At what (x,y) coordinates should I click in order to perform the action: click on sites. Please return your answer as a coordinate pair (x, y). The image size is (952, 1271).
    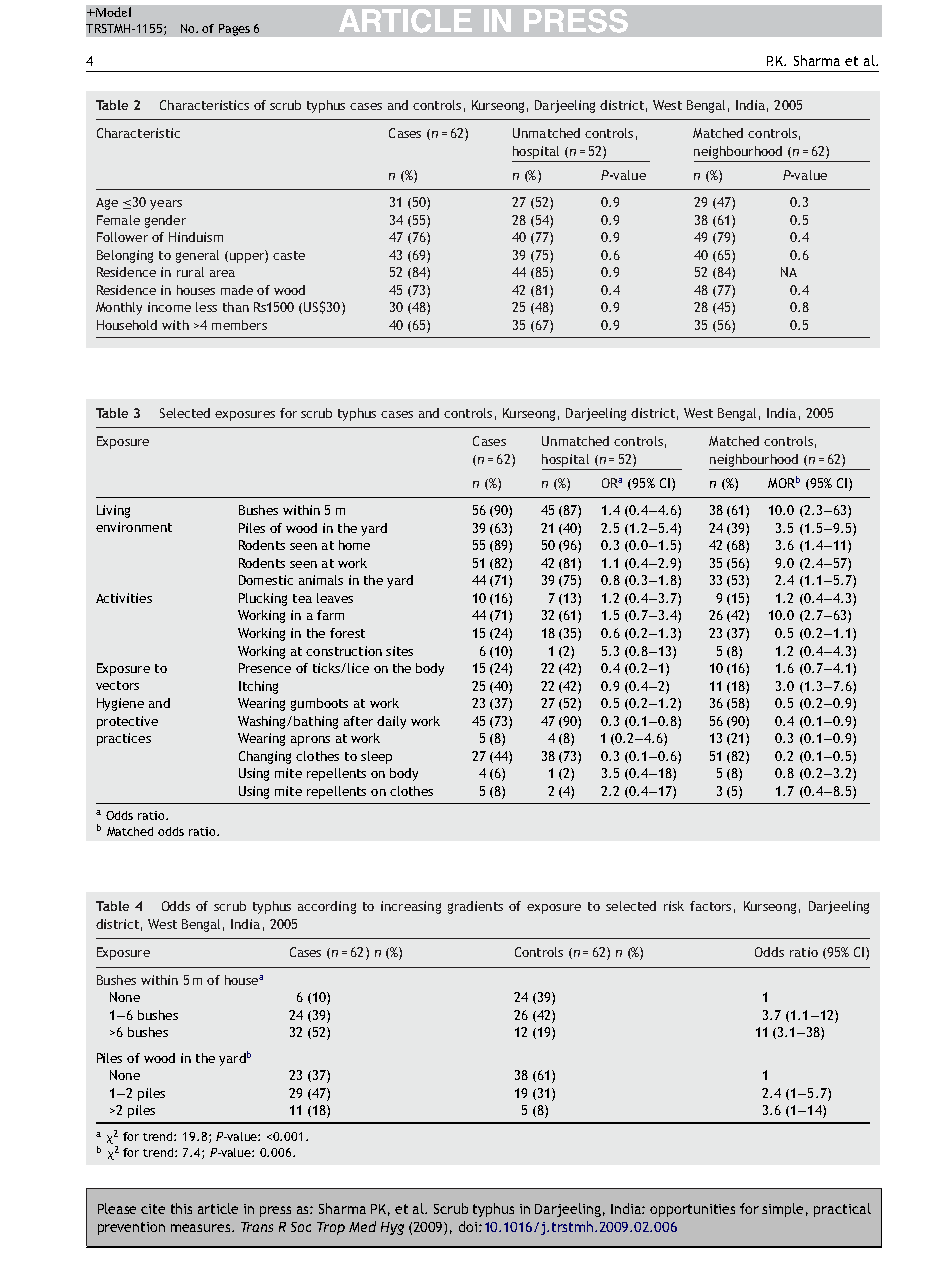
    Looking at the image, I should click on (399, 651).
